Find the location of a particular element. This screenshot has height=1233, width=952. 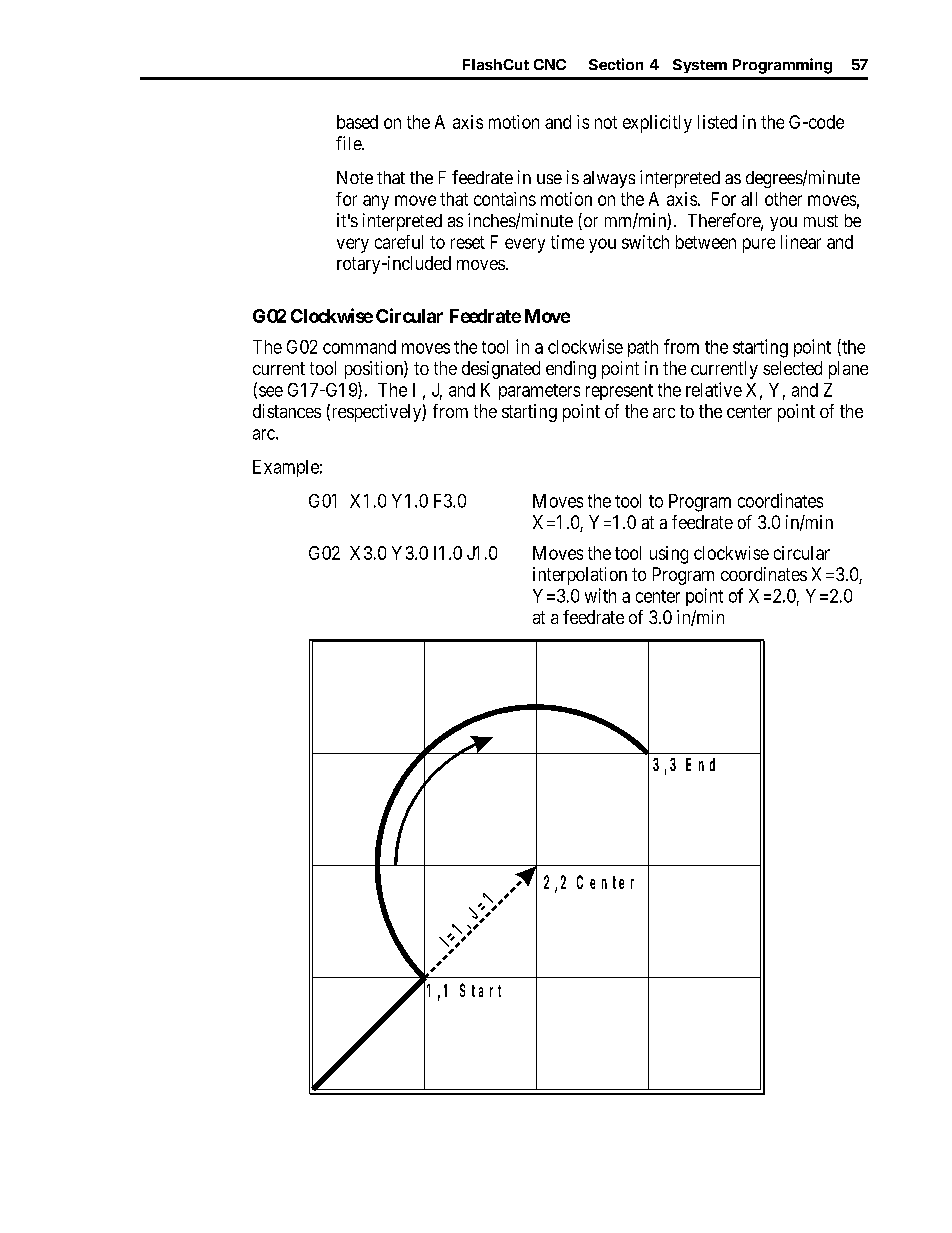

pure is located at coordinates (759, 245).
